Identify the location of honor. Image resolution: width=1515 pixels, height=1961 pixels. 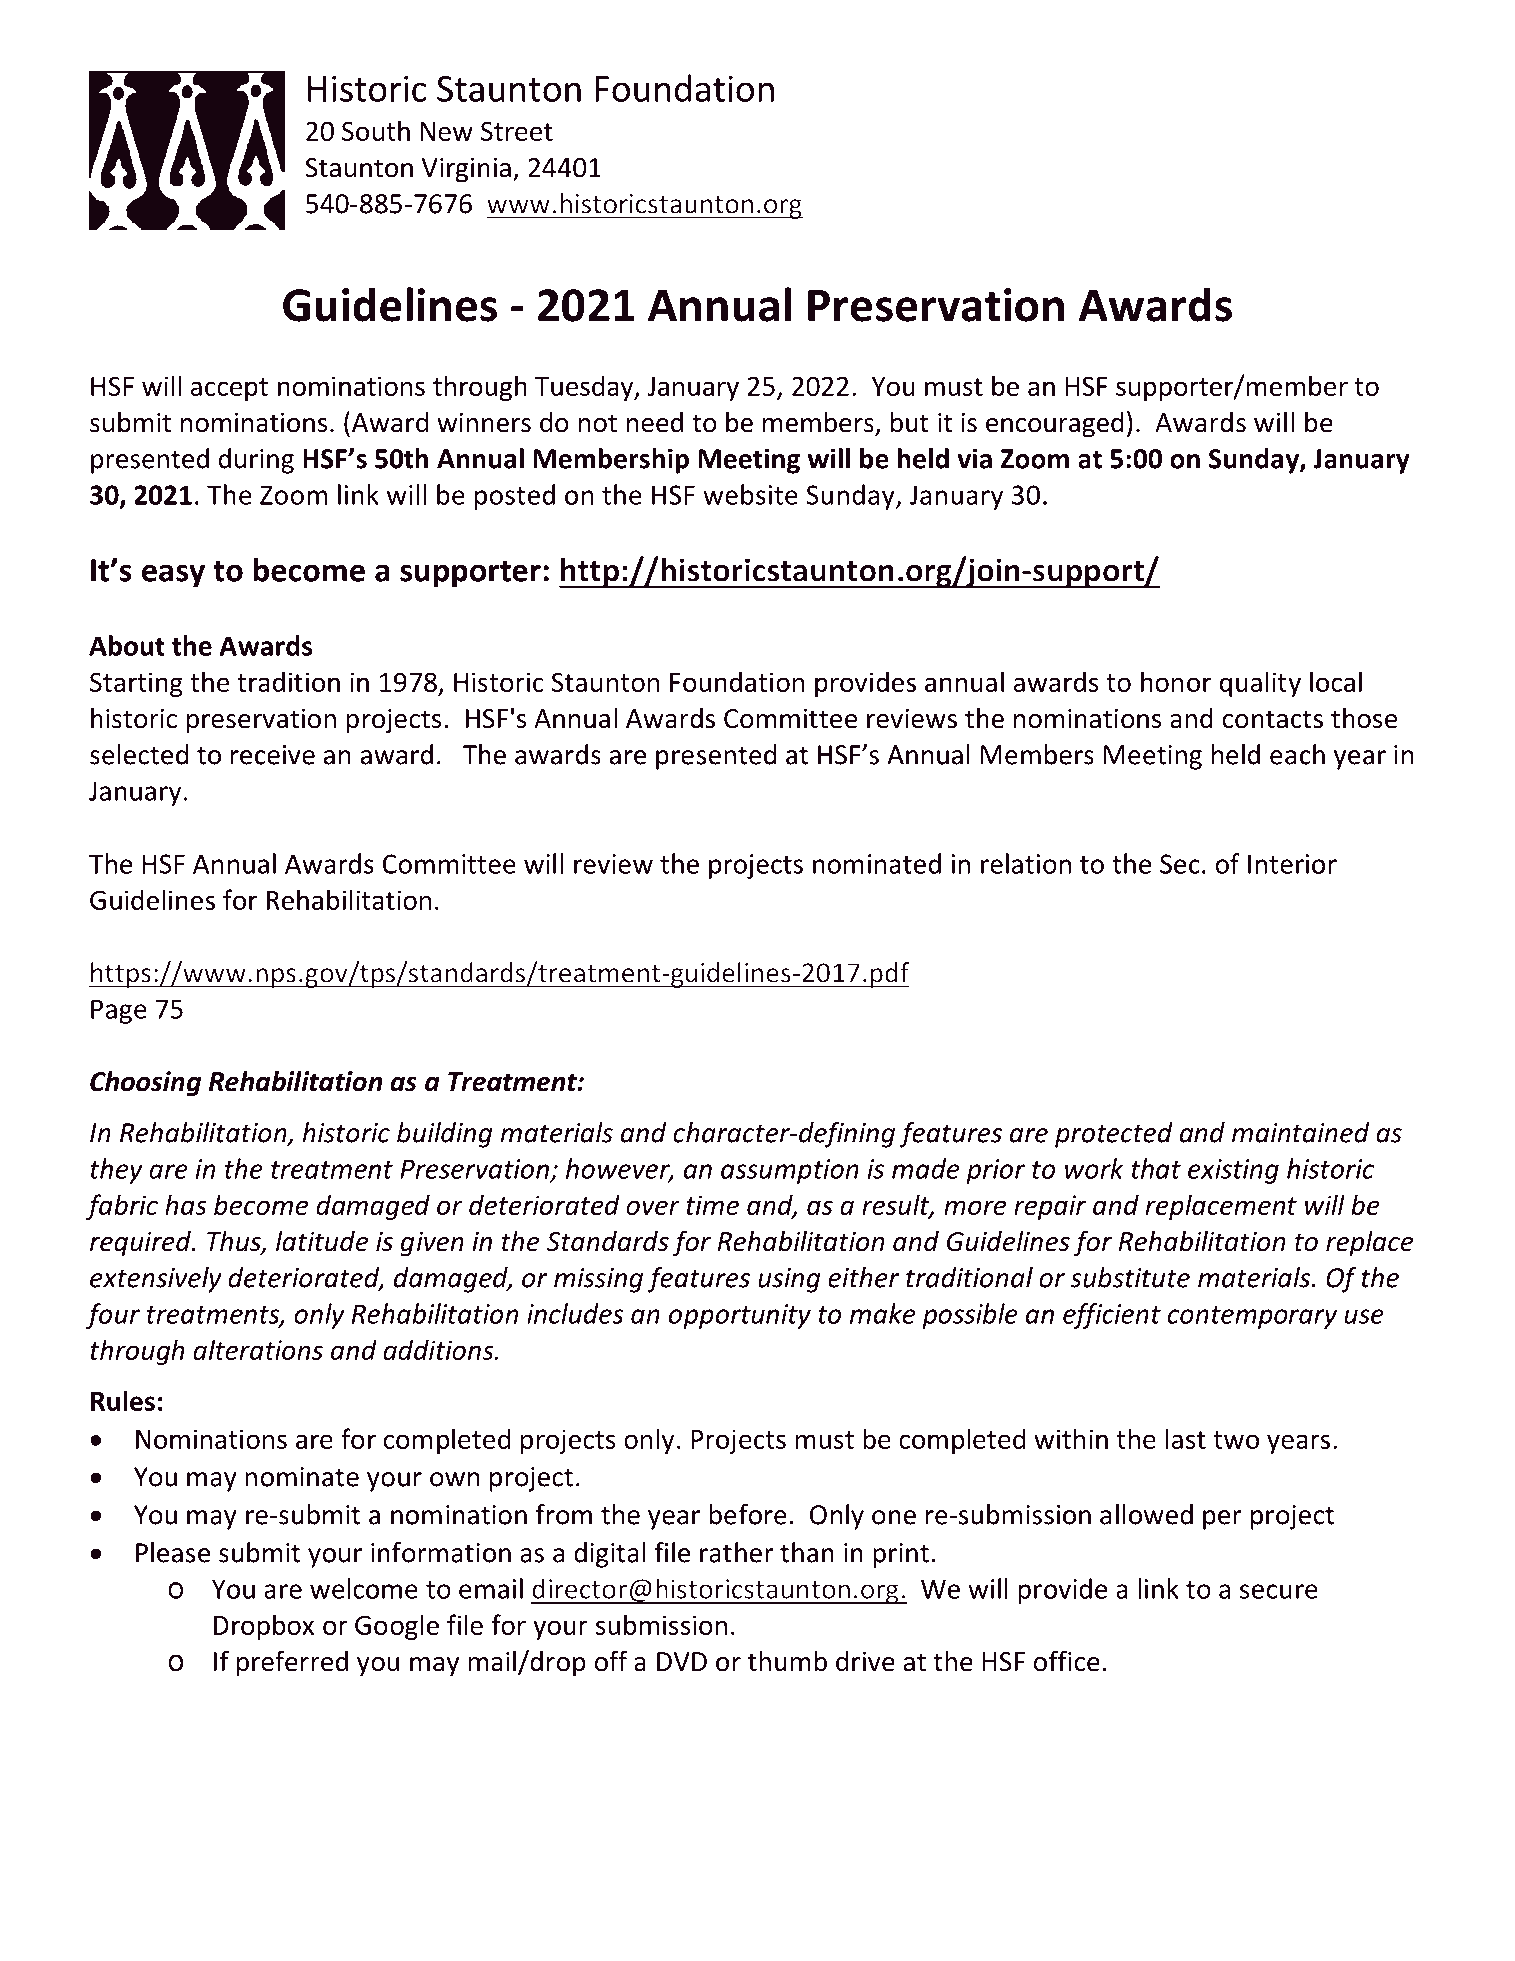
(1176, 681).
